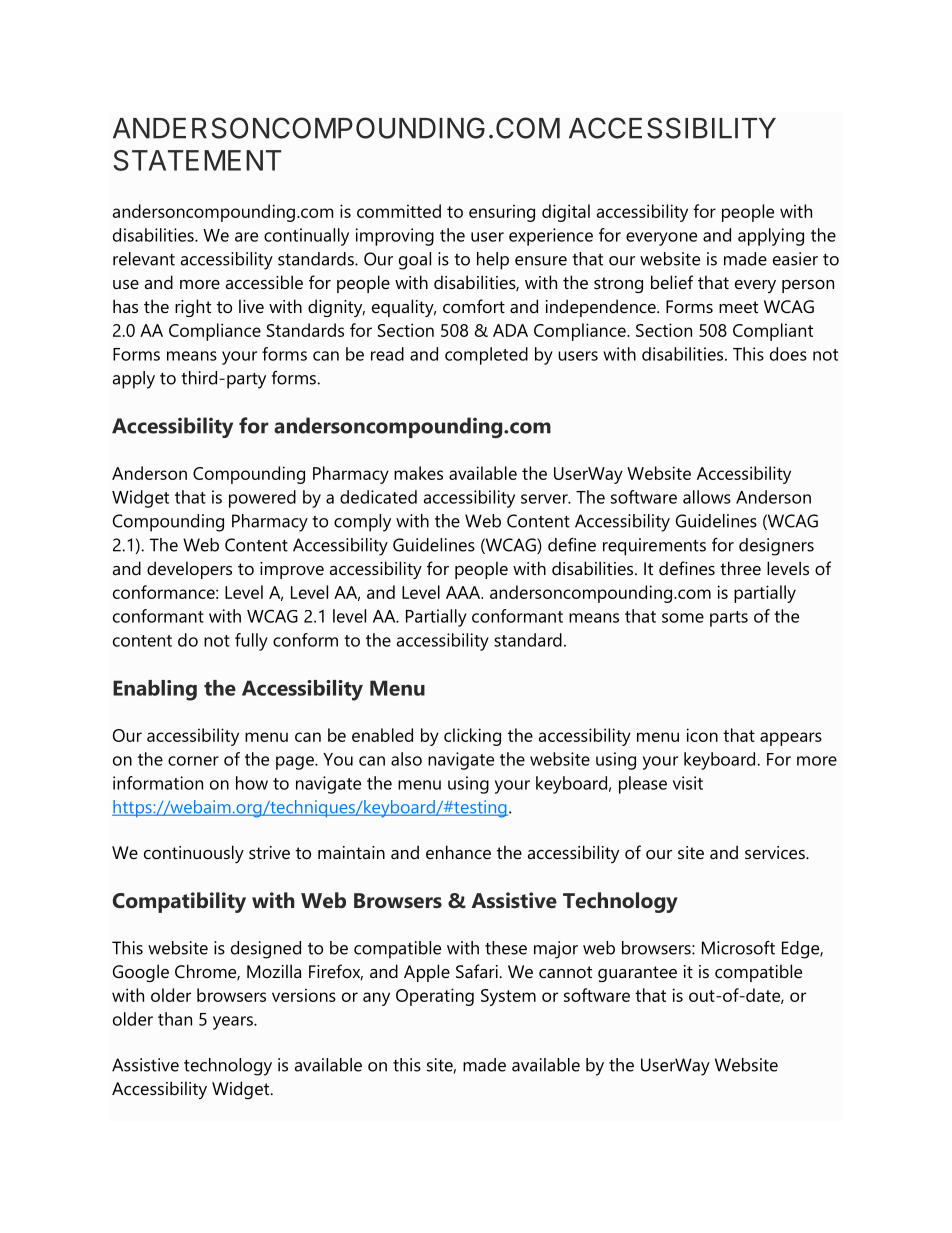 This document has height=1233, width=952. What do you see at coordinates (193, 308) in the document?
I see `right` at bounding box center [193, 308].
